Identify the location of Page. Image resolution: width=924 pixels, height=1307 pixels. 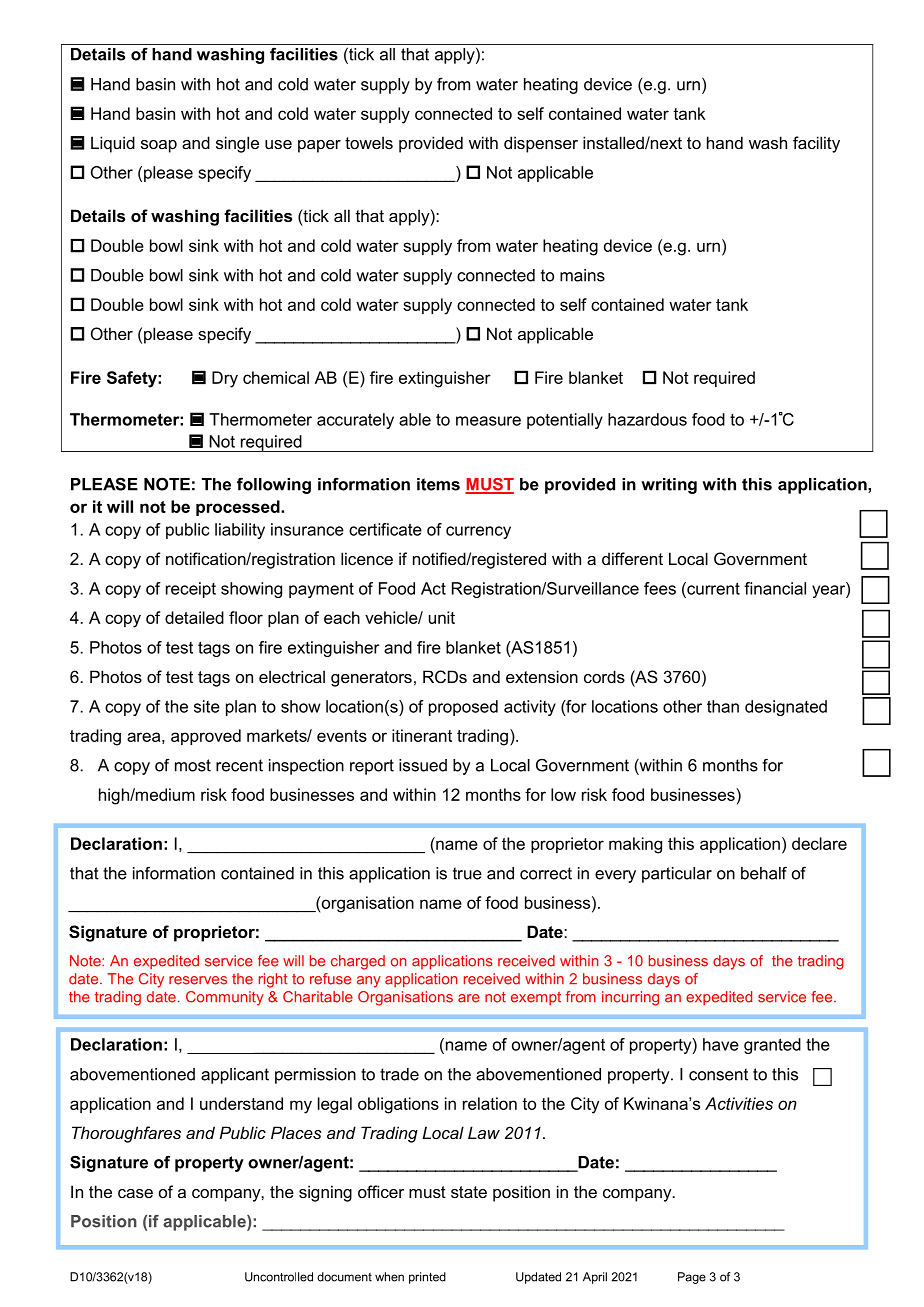
(692, 1278).
